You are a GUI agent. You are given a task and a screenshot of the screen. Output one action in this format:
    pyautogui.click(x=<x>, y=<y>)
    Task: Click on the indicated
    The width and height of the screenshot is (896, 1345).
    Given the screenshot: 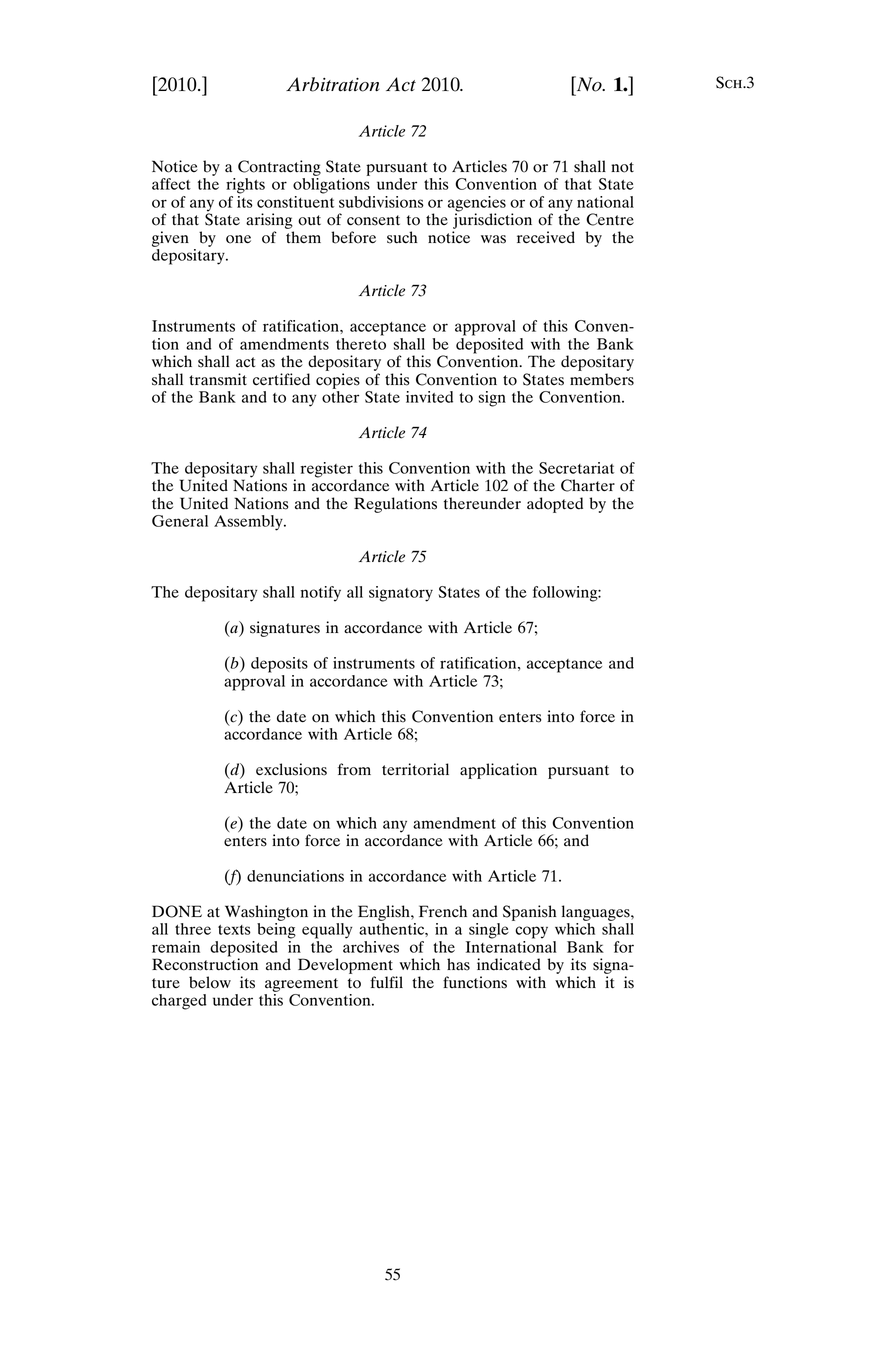 What is the action you would take?
    pyautogui.click(x=509, y=964)
